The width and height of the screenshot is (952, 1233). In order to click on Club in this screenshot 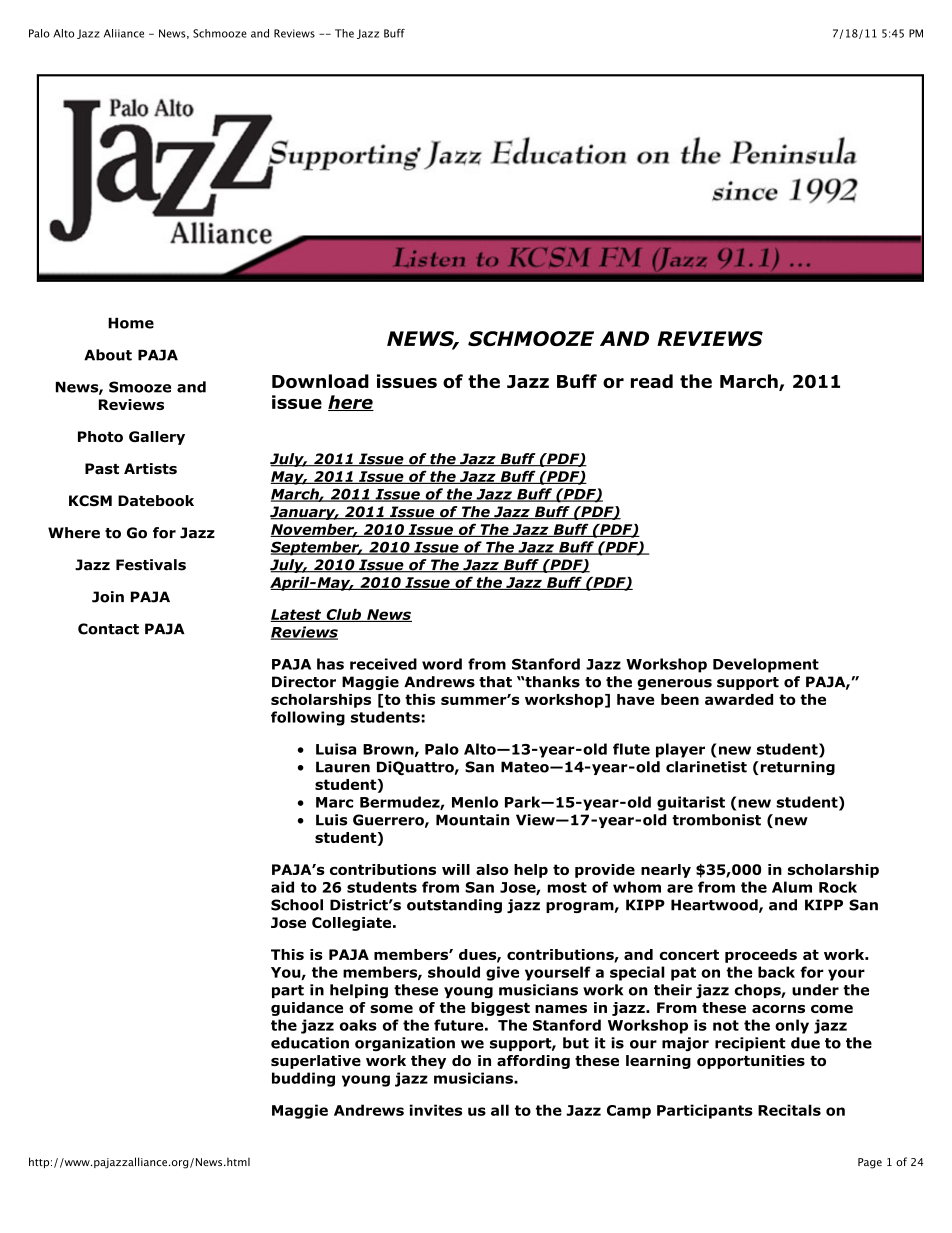, I will do `click(343, 615)`.
